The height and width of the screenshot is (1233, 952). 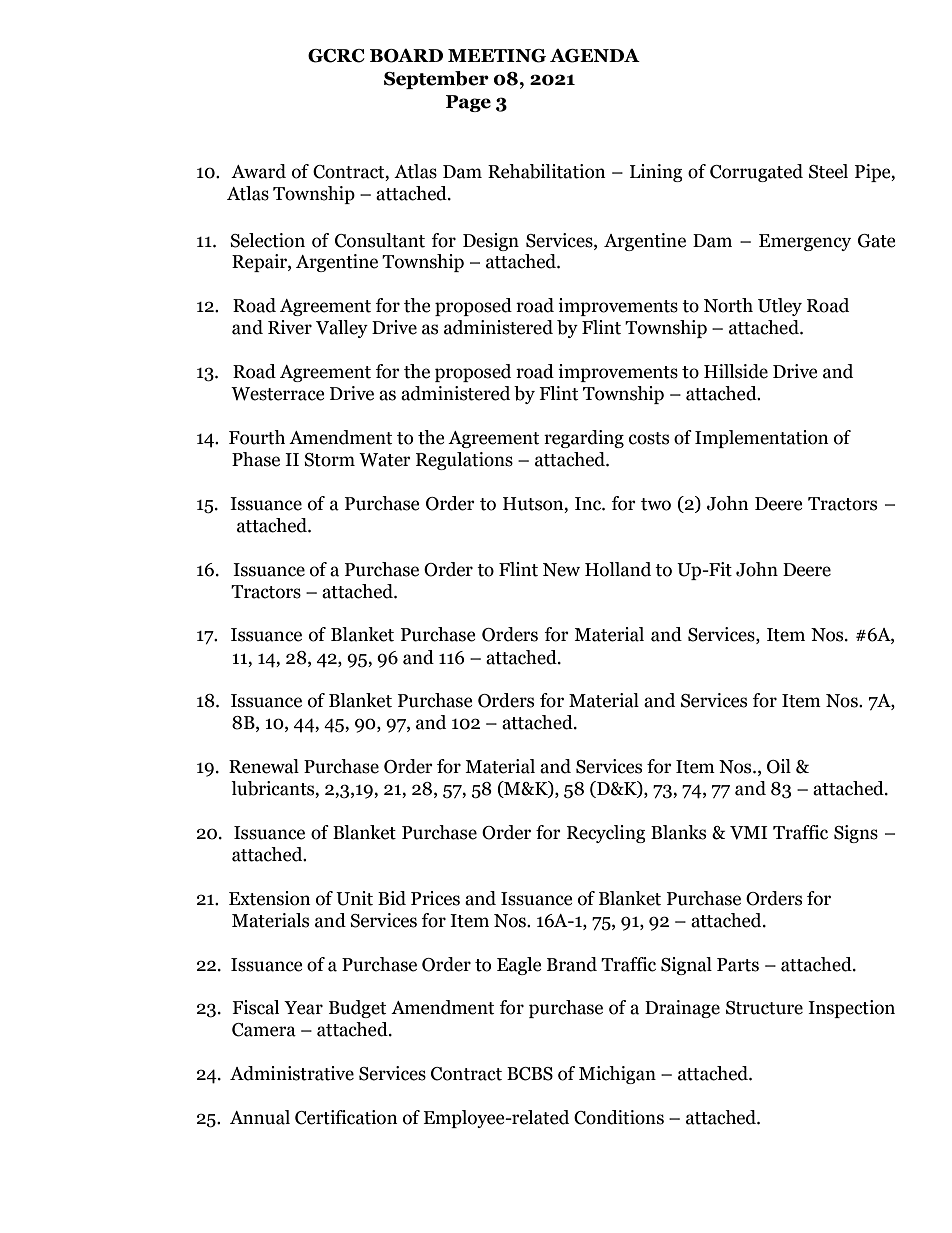 I want to click on BCBS, so click(x=530, y=1074).
